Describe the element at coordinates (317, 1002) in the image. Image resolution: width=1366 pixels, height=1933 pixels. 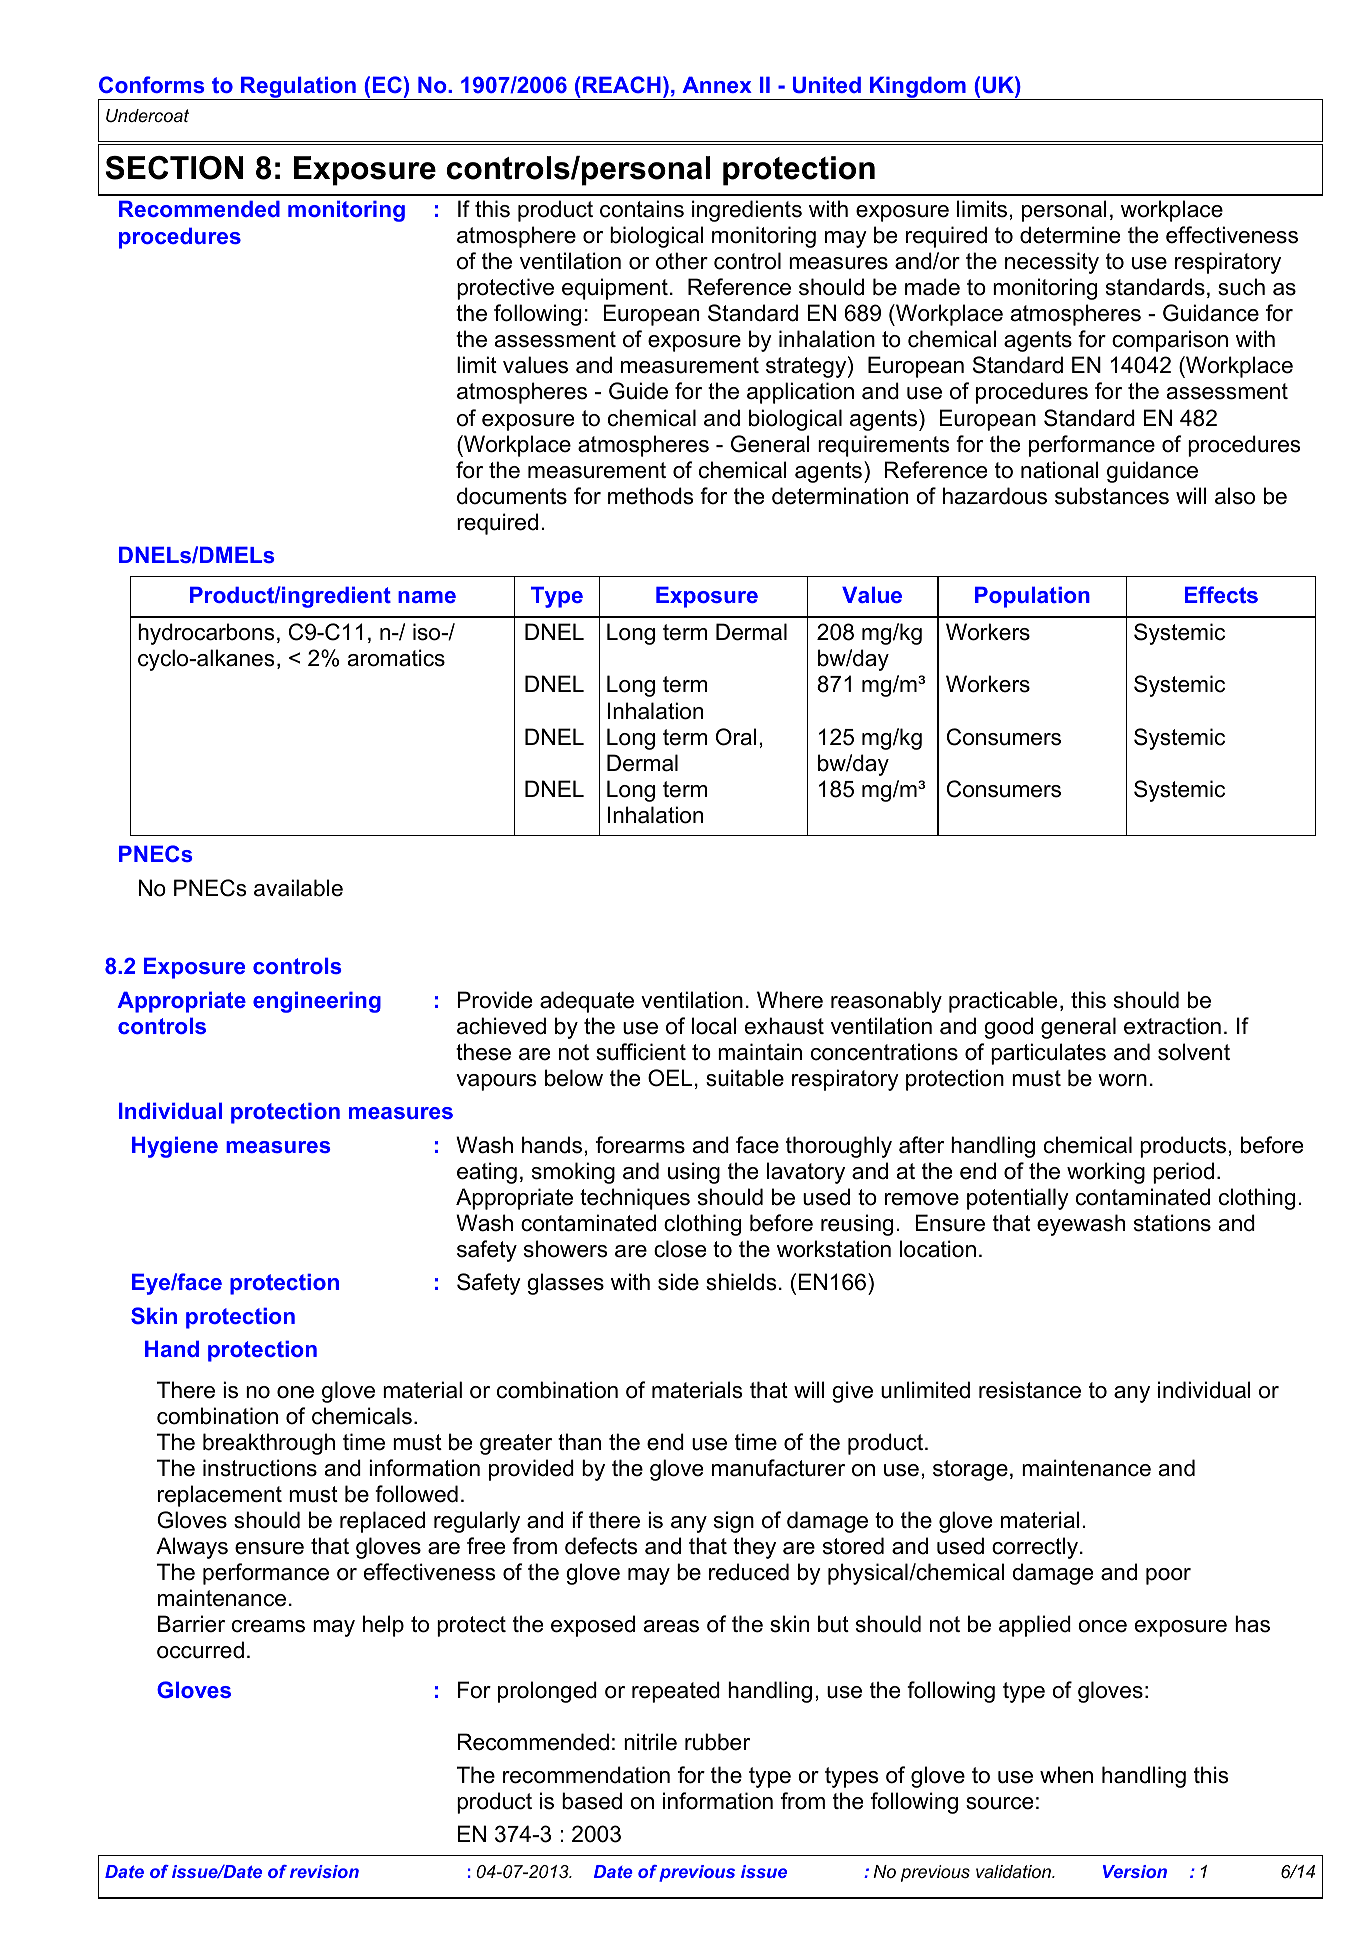
I see `engineering` at that location.
